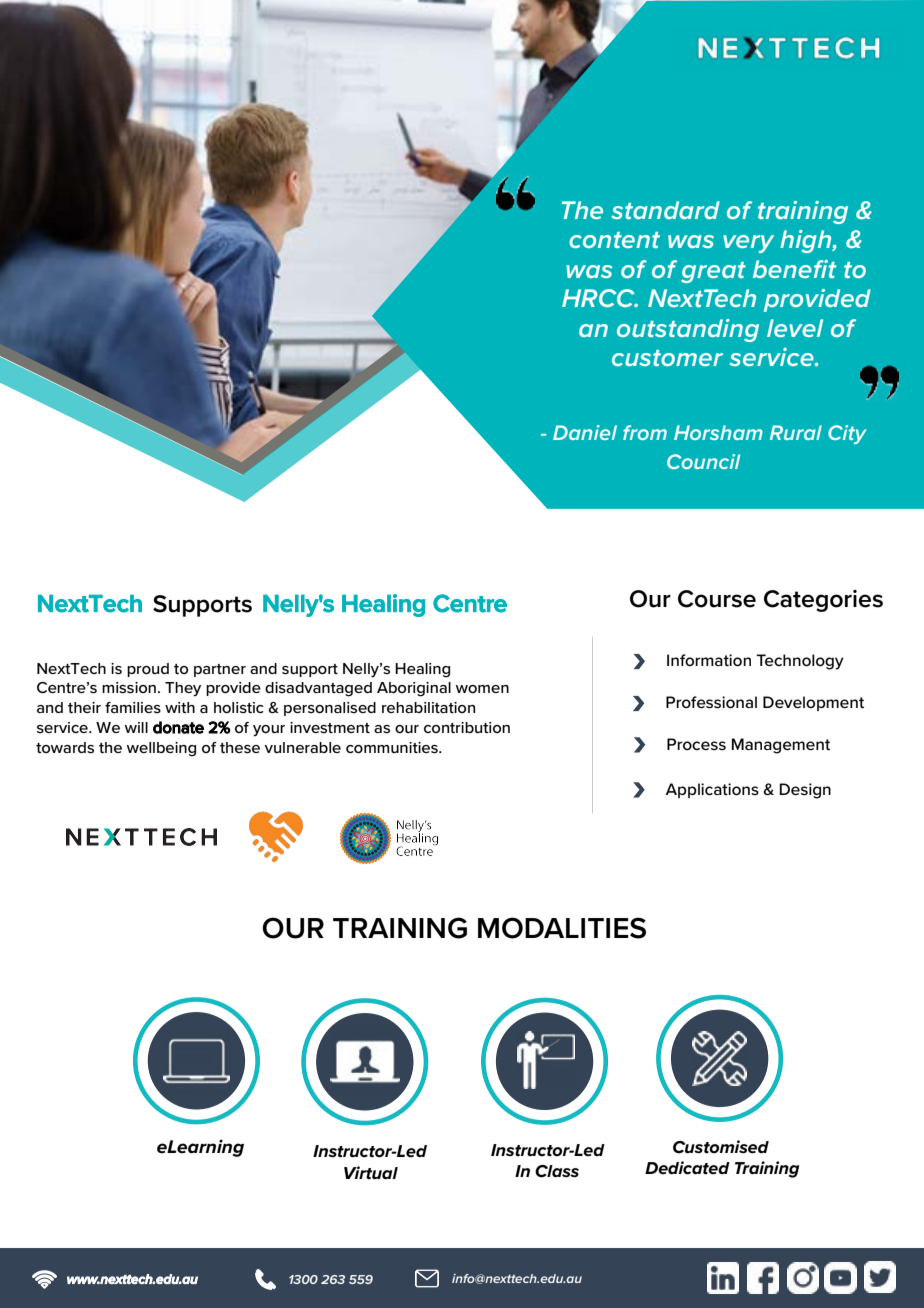 The image size is (924, 1308). I want to click on very, so click(748, 244).
